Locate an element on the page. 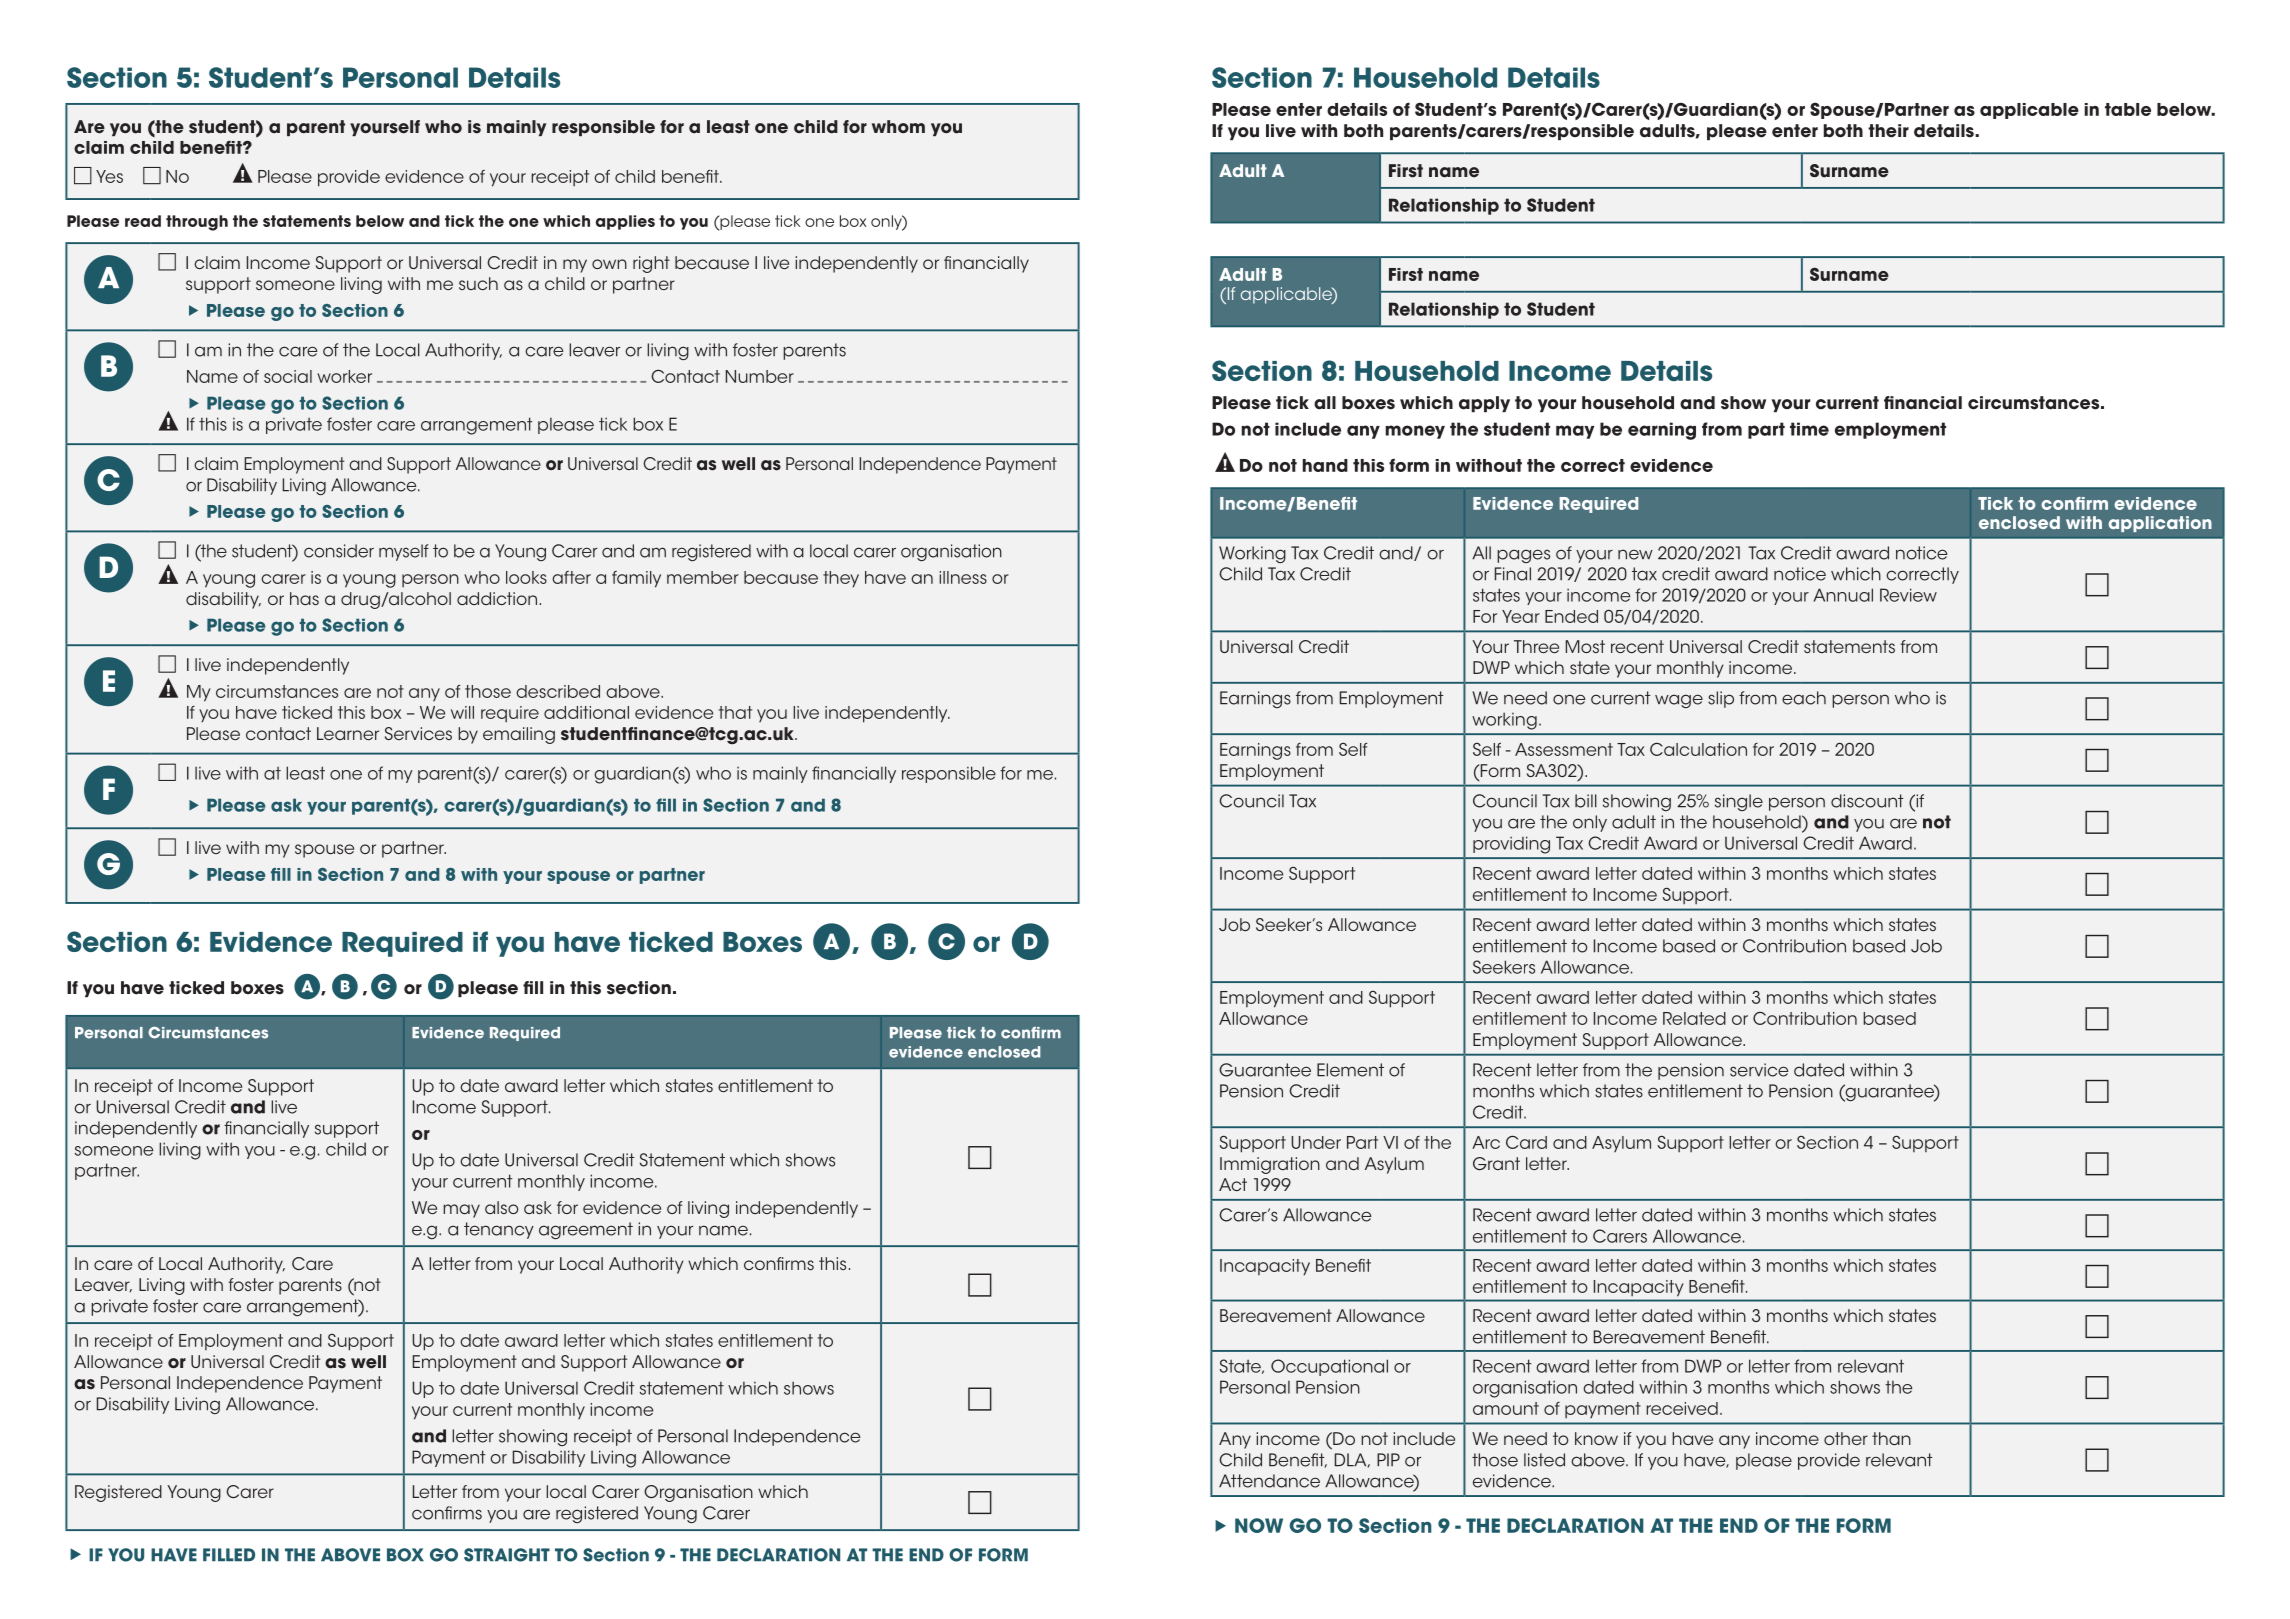  through is located at coordinates (197, 223).
